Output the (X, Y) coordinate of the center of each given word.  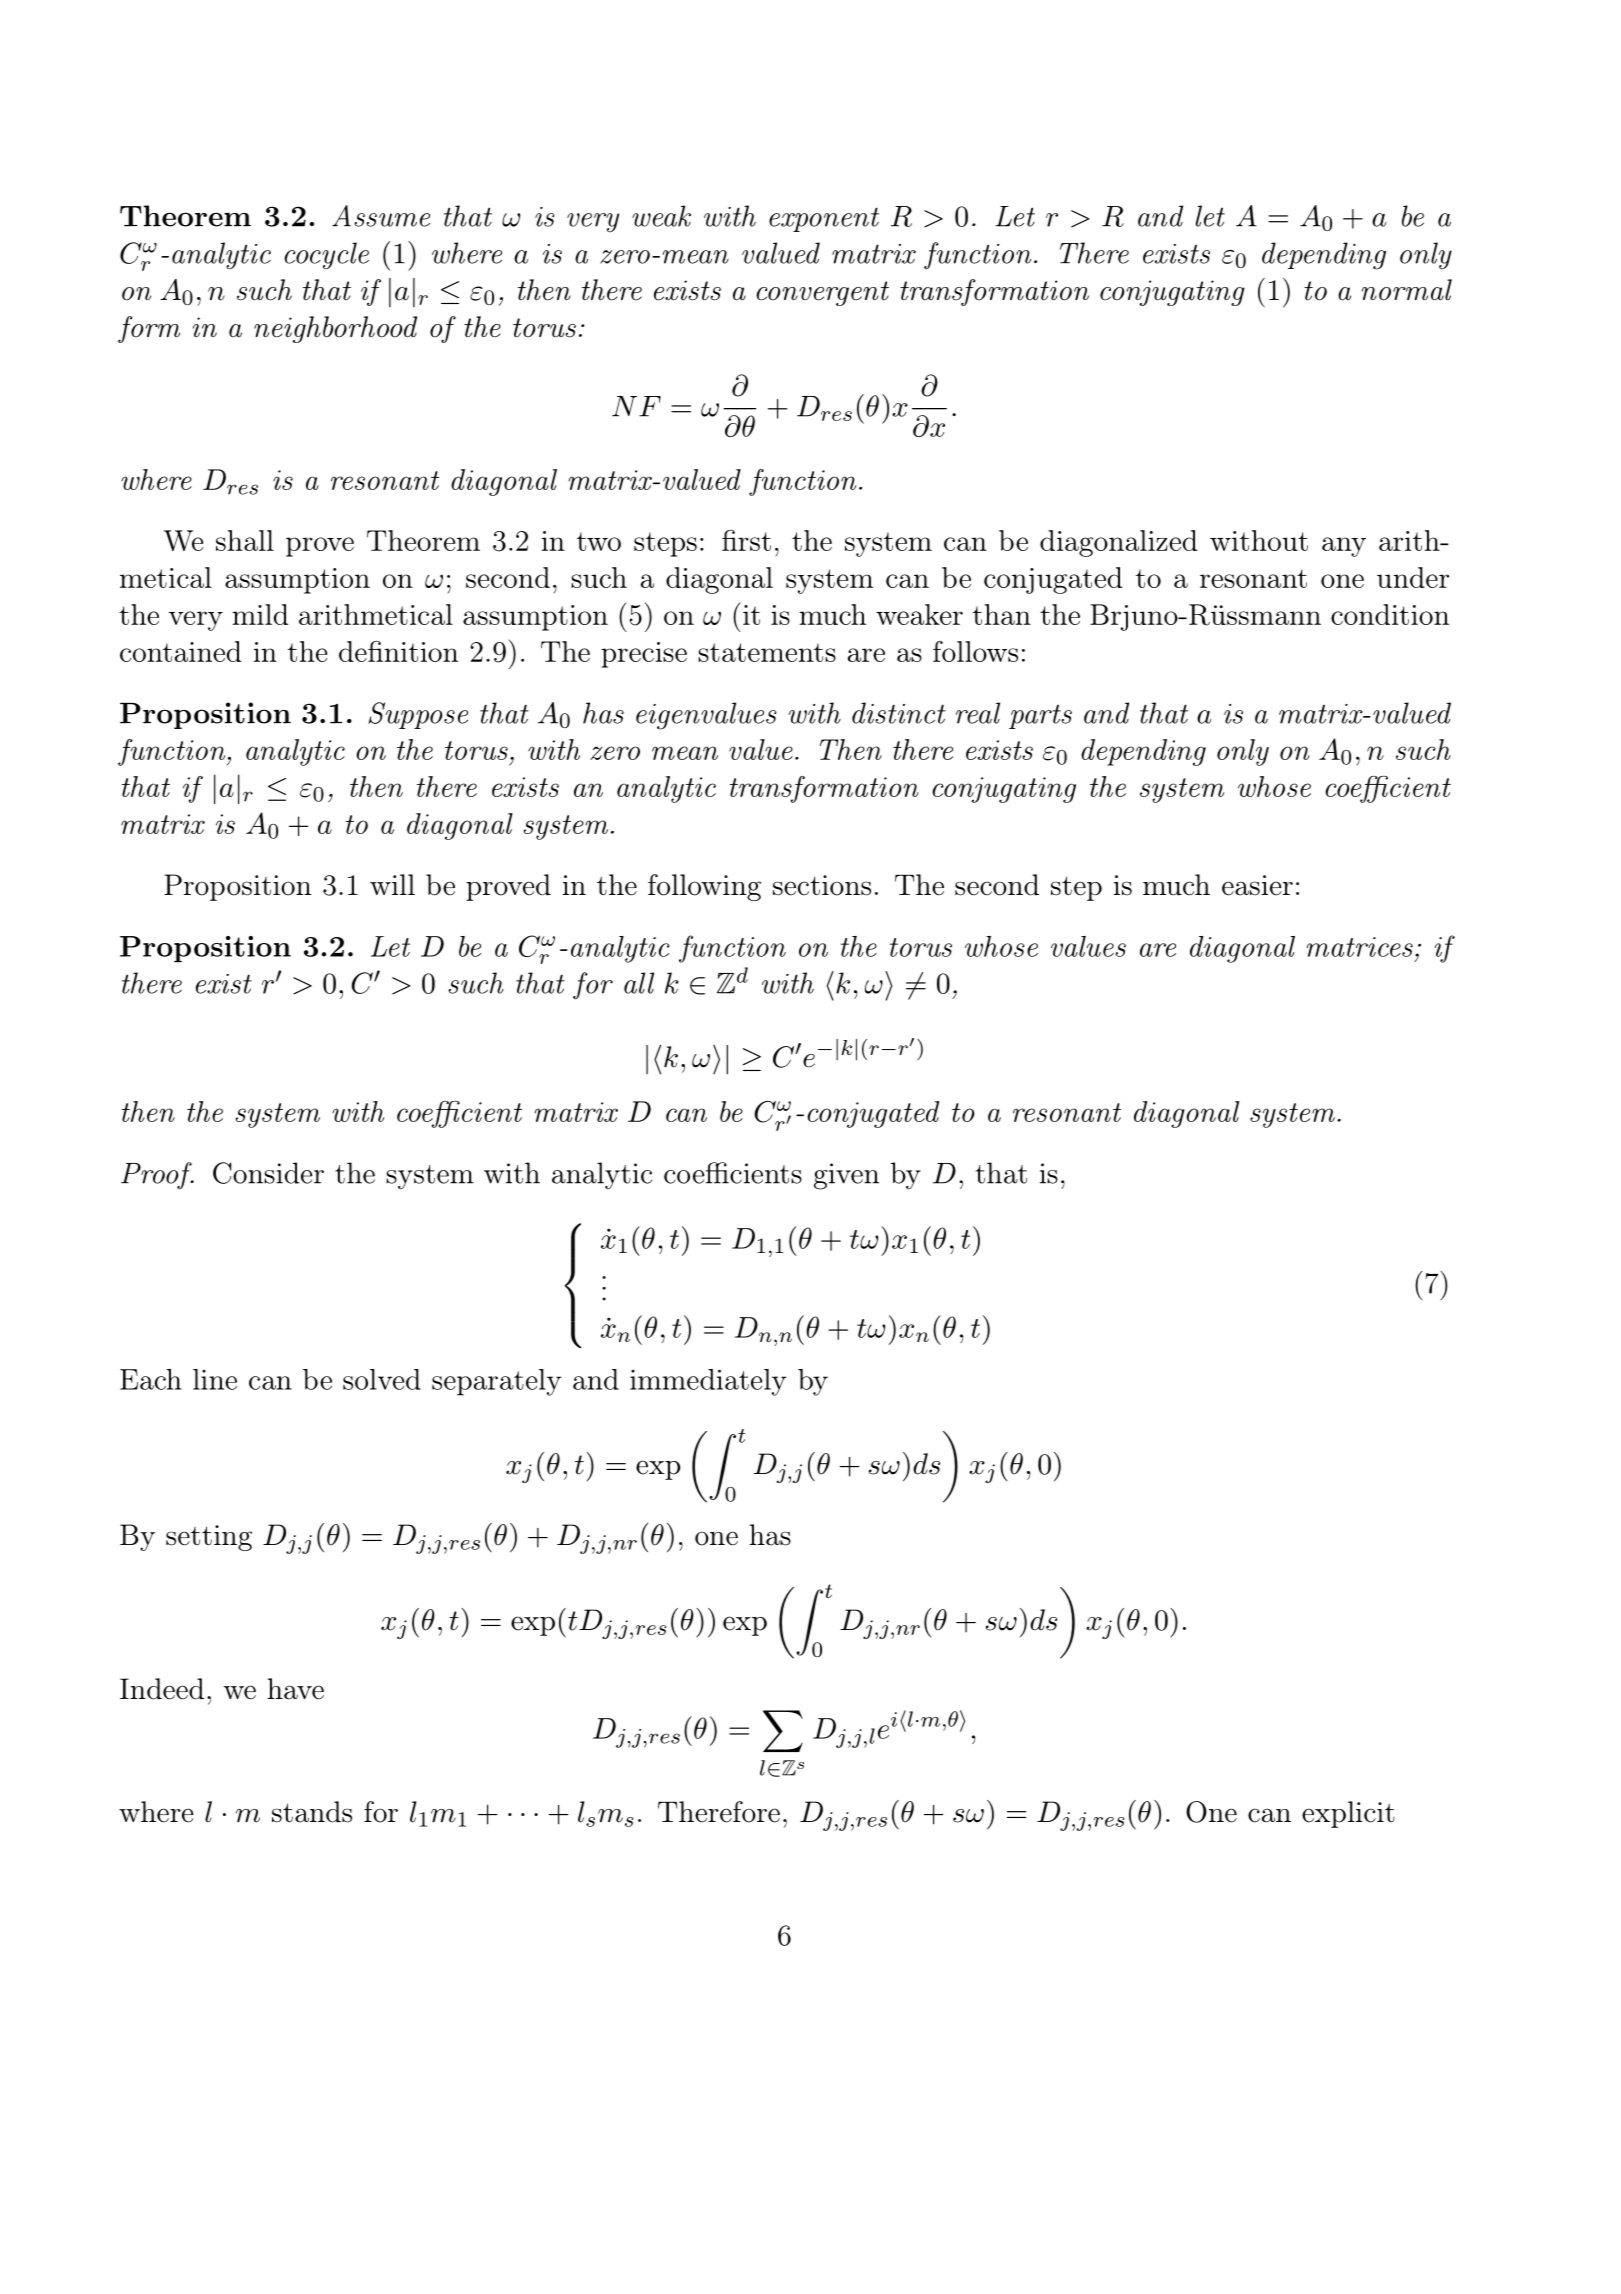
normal (1407, 290)
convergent (822, 293)
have (295, 1689)
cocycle (326, 256)
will (392, 884)
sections (822, 885)
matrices (1359, 947)
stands (312, 1812)
